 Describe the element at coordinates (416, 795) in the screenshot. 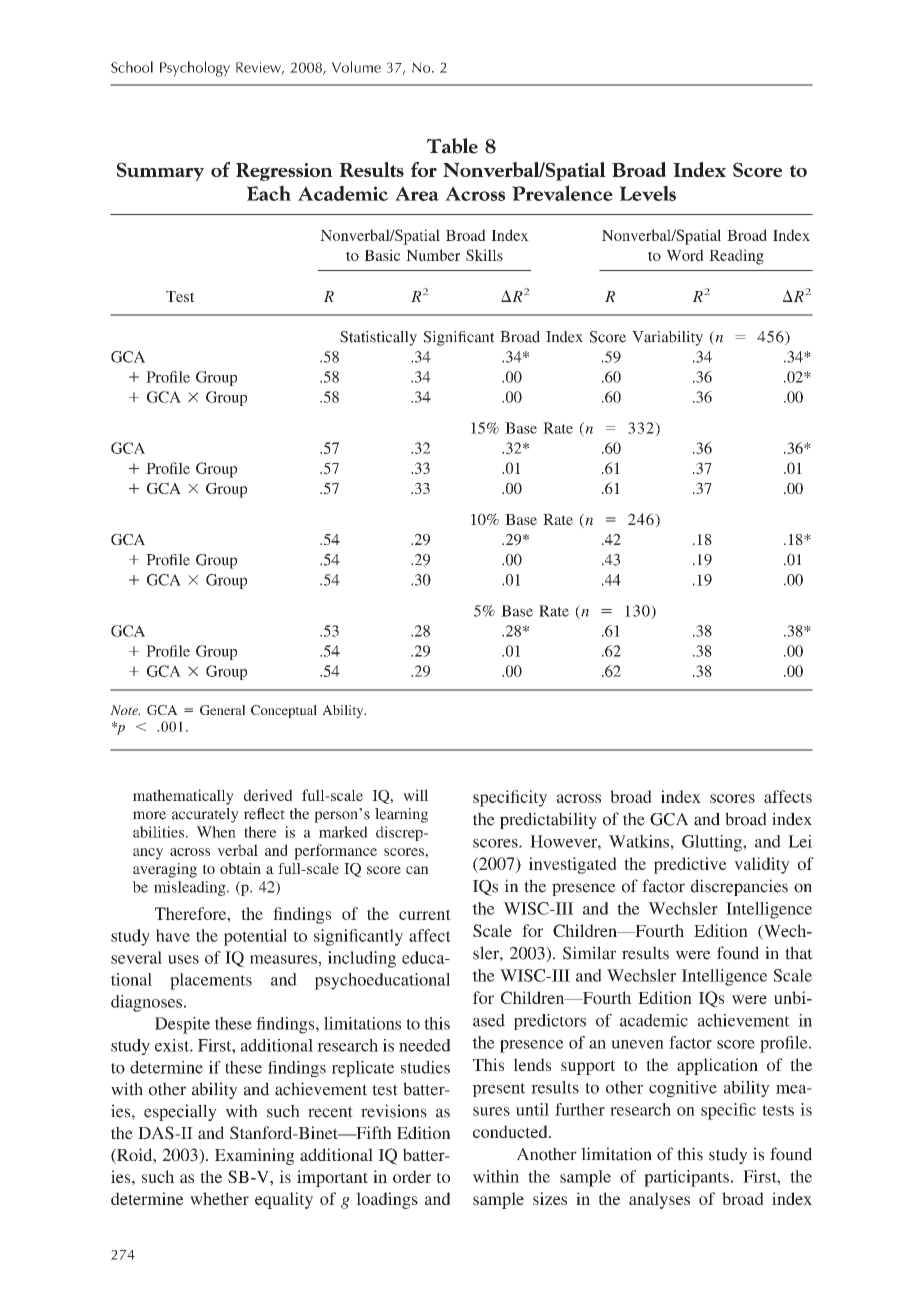

I see `will` at that location.
